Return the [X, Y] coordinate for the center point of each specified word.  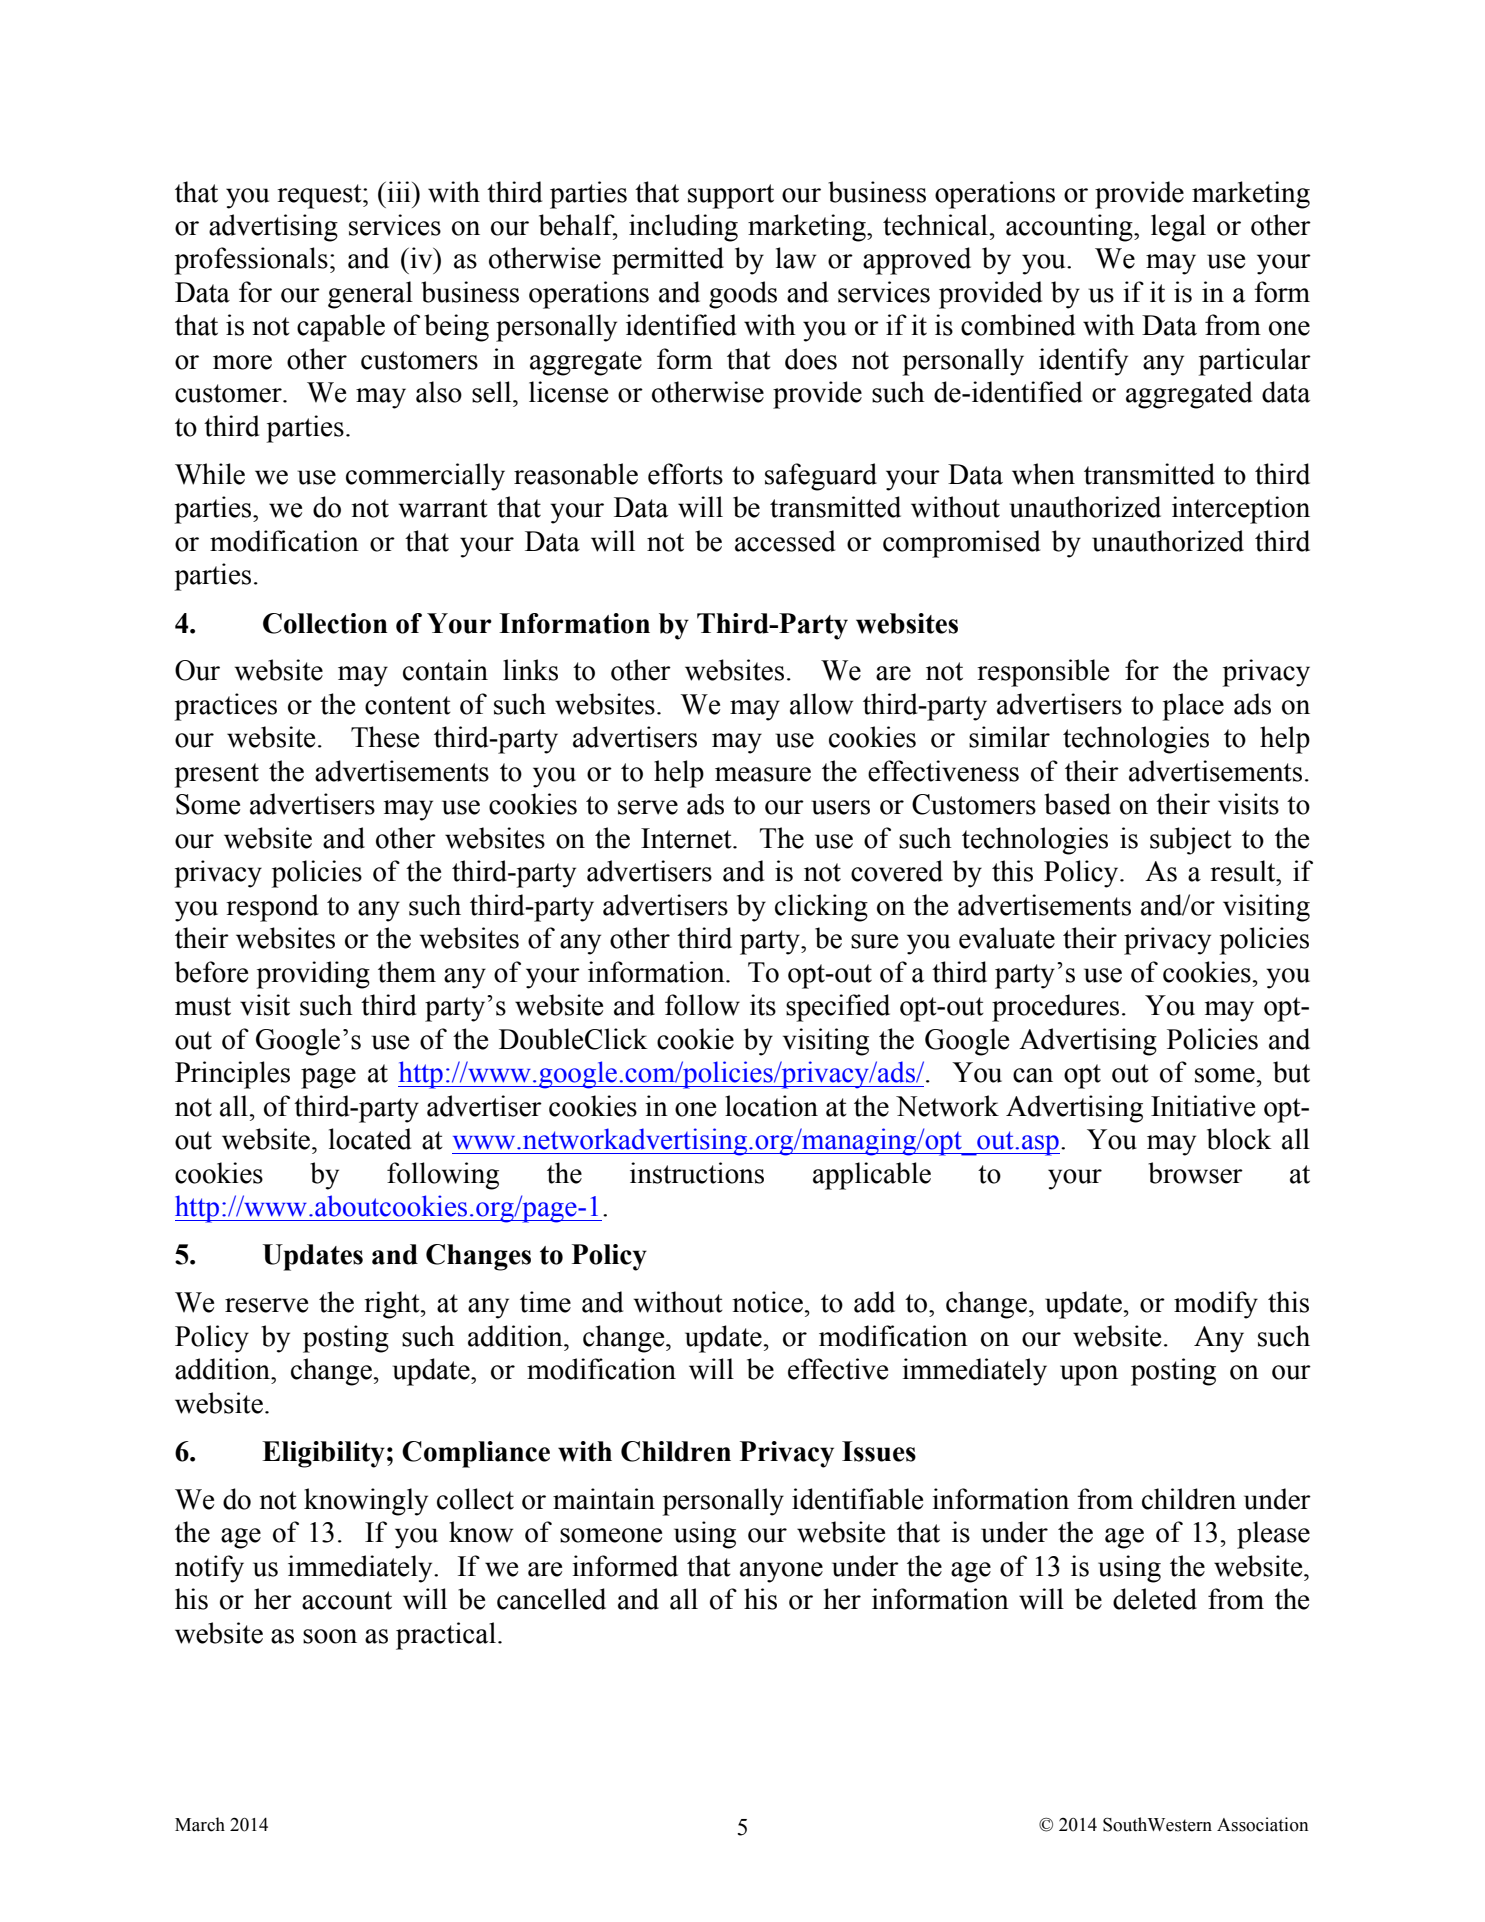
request [320, 196]
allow [821, 704]
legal [1178, 228]
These [385, 737]
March [200, 1824]
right [393, 1305]
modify [1216, 1305]
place [1193, 707]
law [796, 258]
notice [767, 1302]
